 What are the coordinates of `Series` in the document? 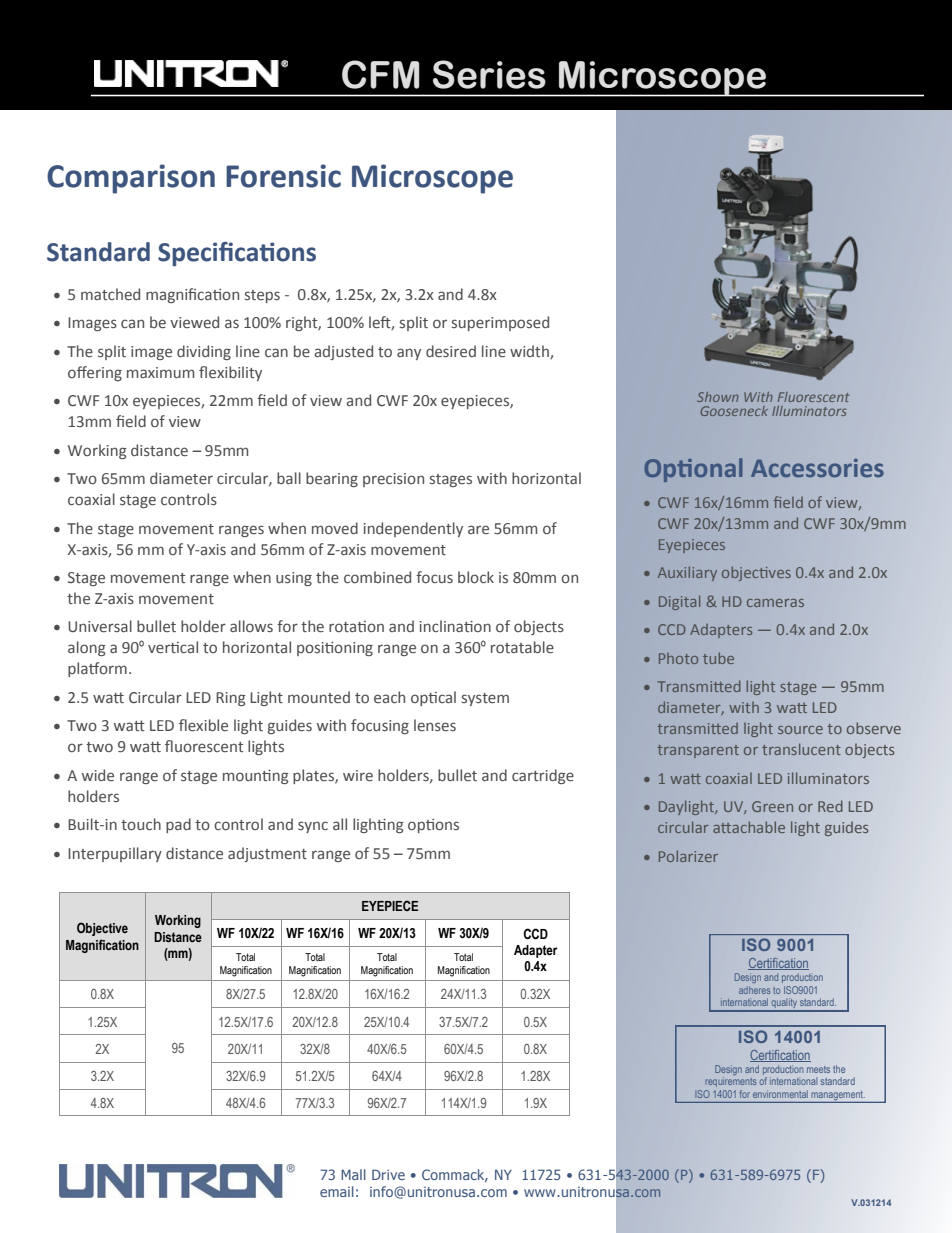 It's located at (489, 74).
